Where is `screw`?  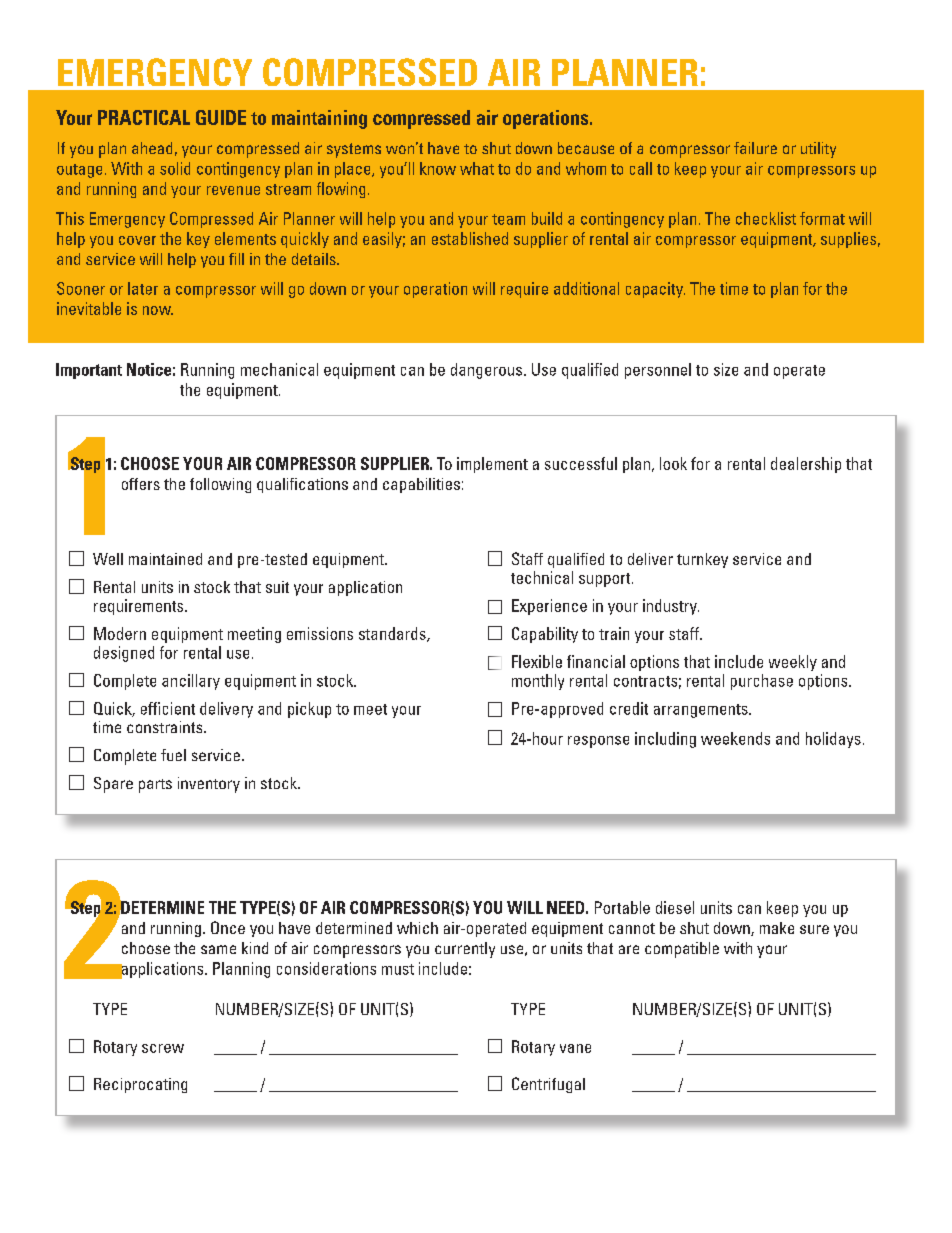
screw is located at coordinates (163, 1048).
